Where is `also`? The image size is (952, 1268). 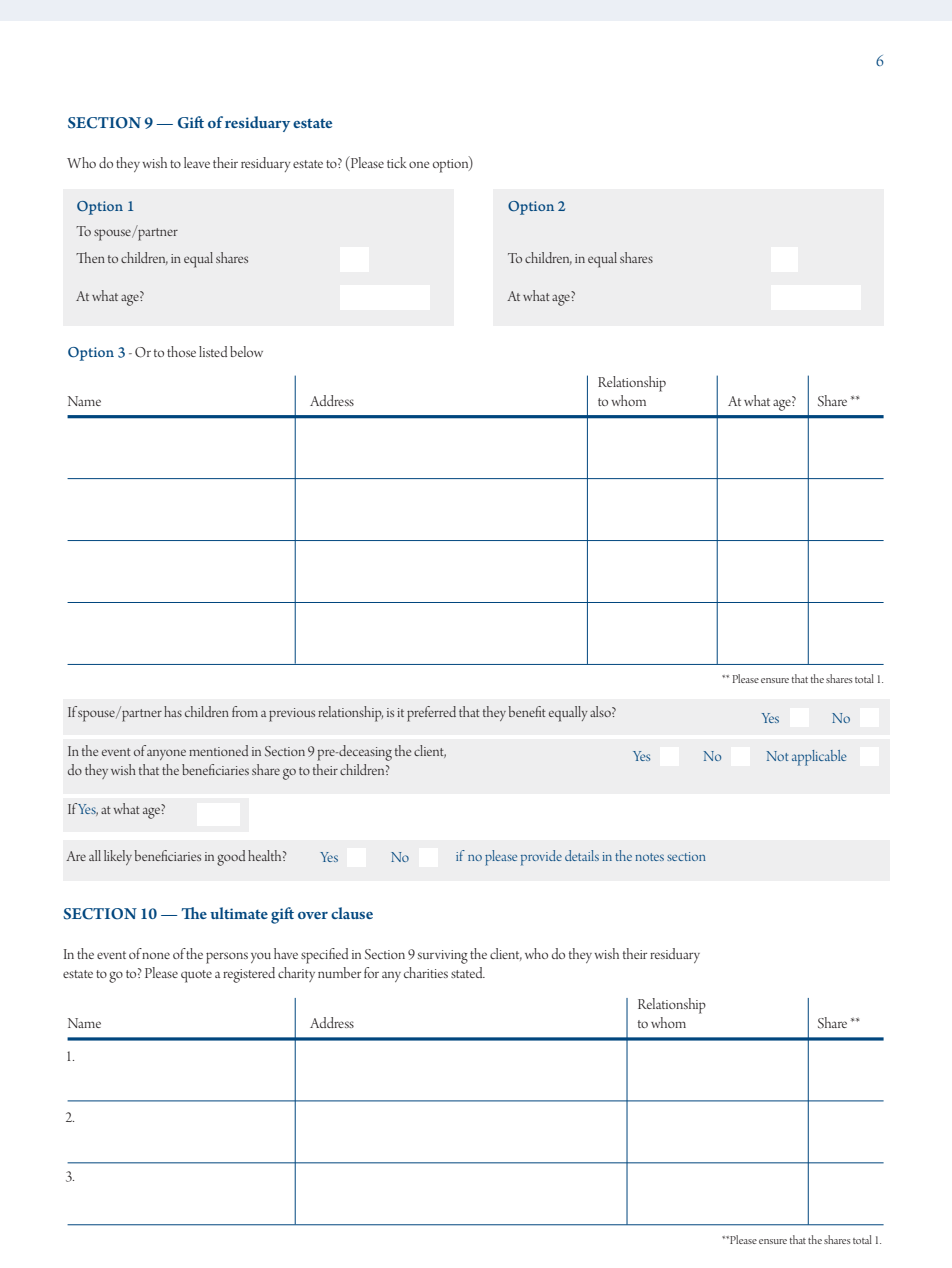 also is located at coordinates (601, 711).
